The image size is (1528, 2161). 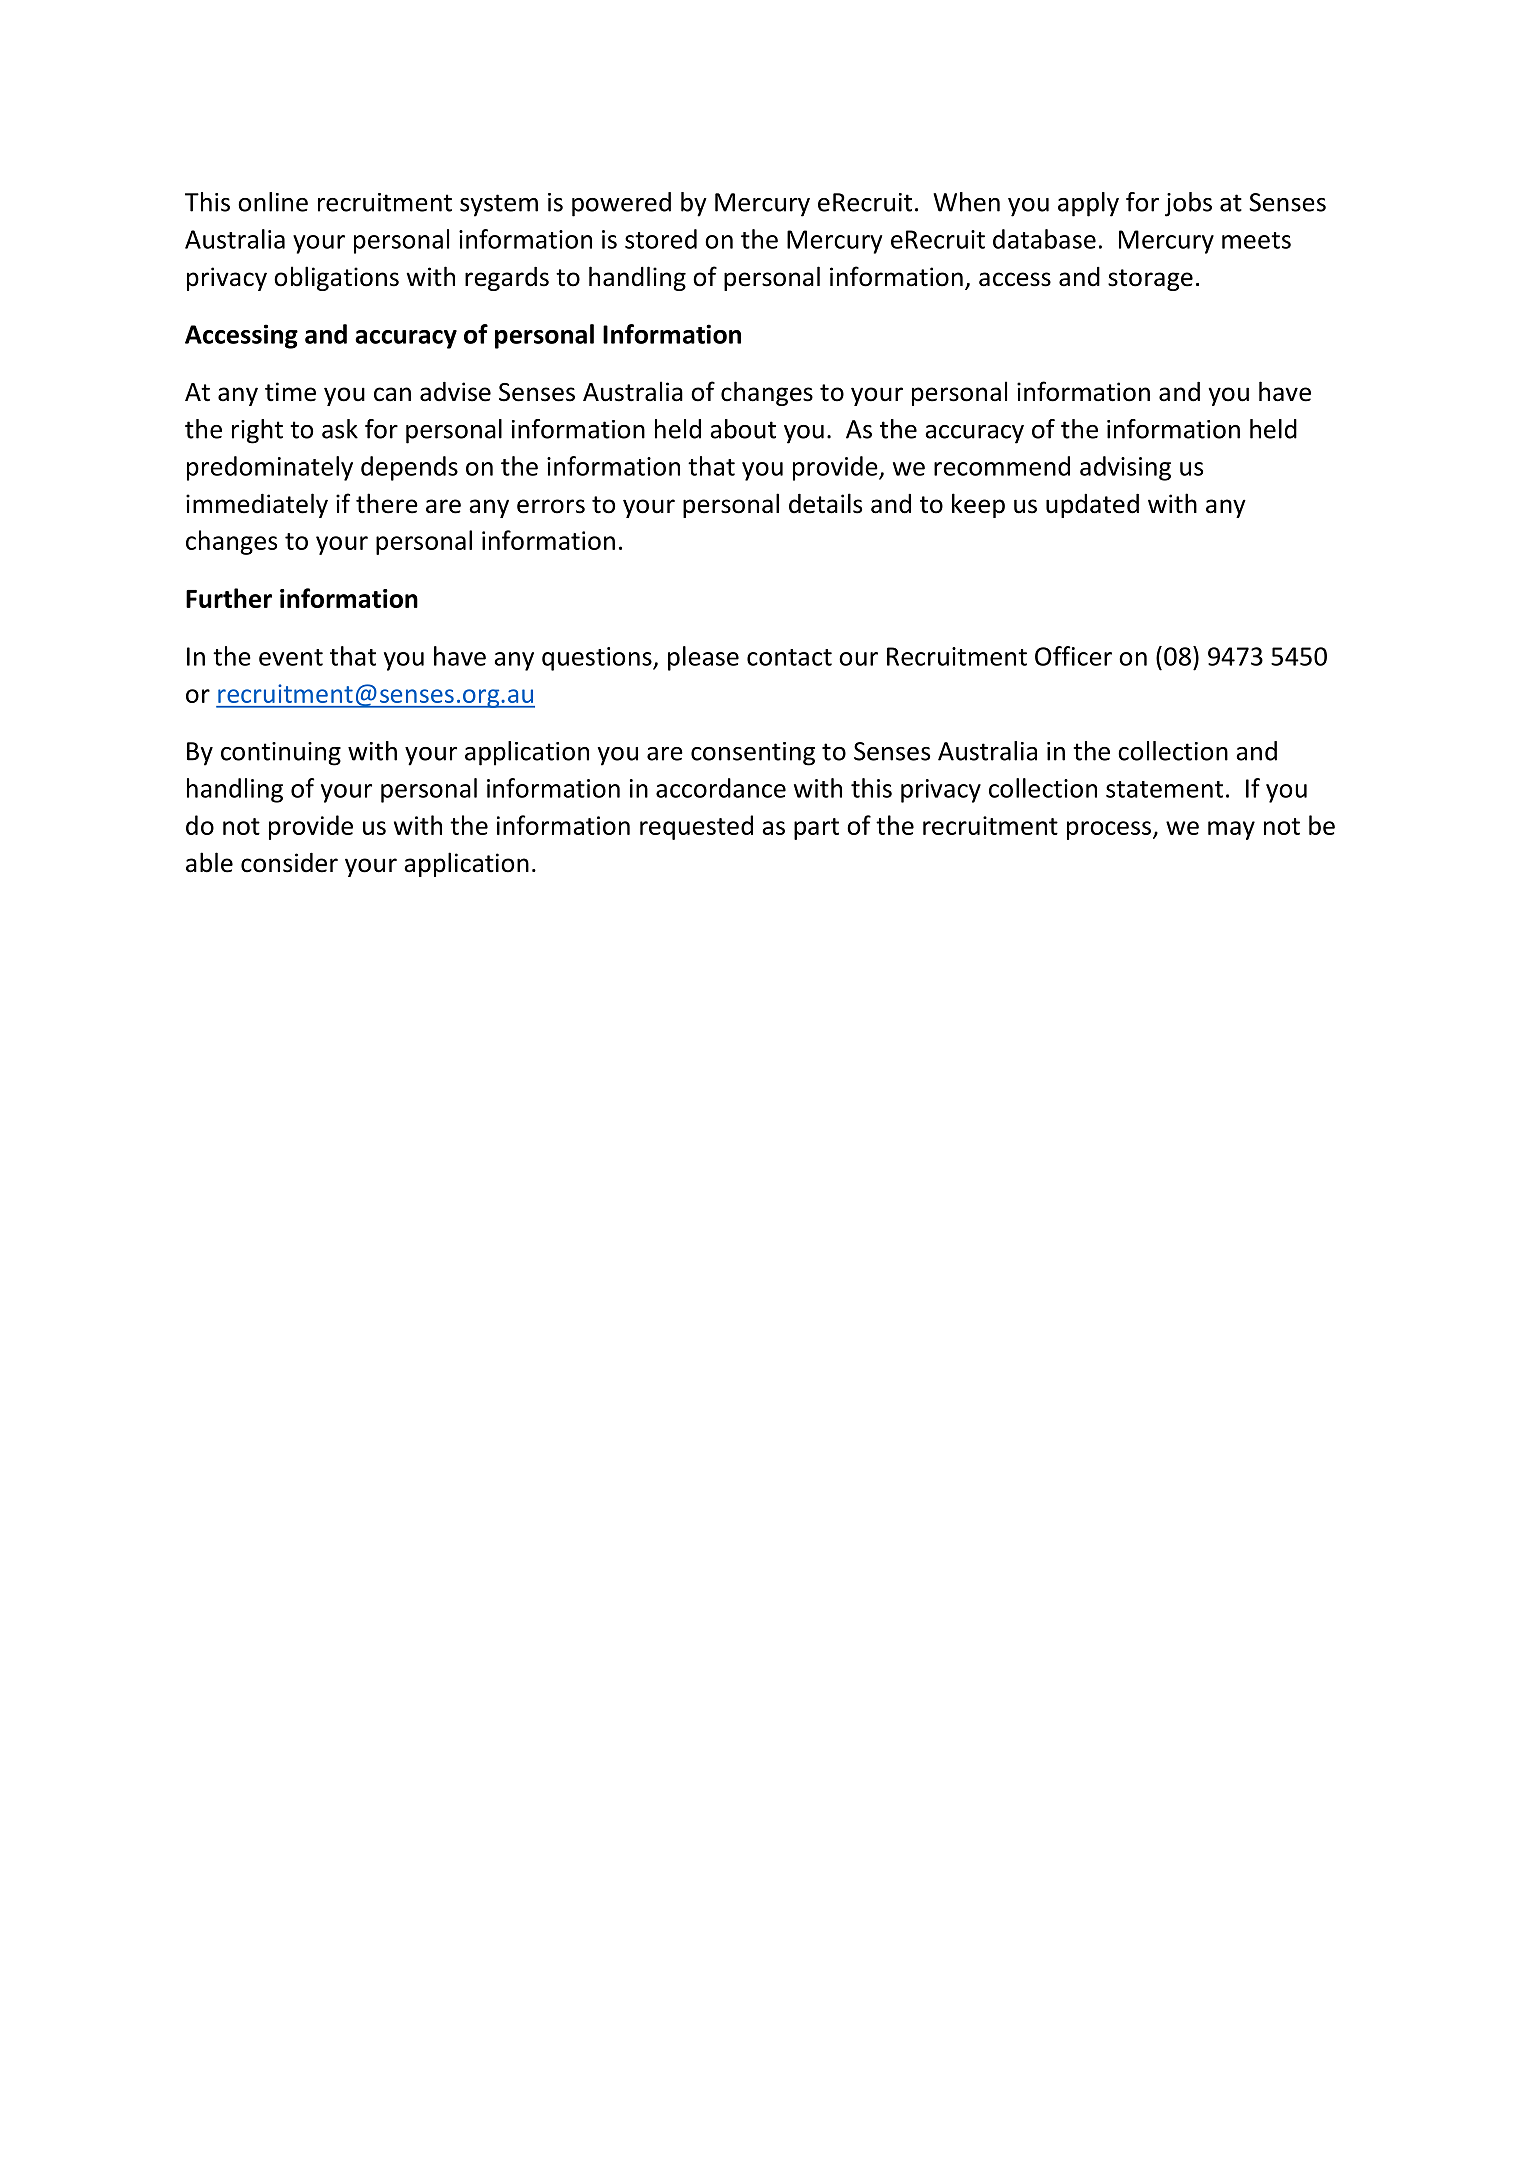 What do you see at coordinates (1092, 505) in the screenshot?
I see `updated` at bounding box center [1092, 505].
